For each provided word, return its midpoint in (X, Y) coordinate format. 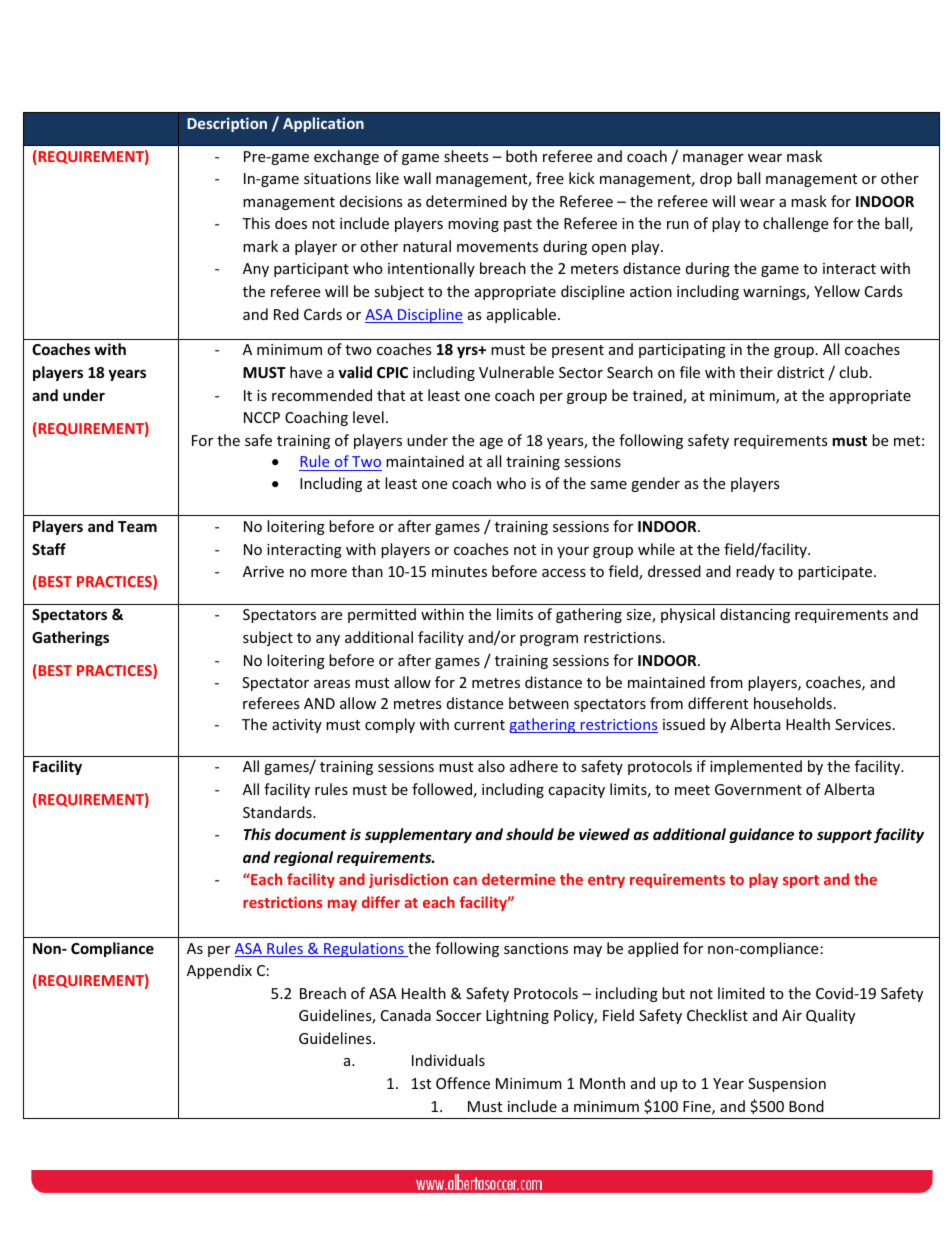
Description (227, 124)
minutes (459, 571)
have (306, 372)
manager (713, 159)
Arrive (263, 571)
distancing (755, 615)
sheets (466, 156)
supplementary (418, 835)
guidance (761, 835)
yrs (468, 352)
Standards (278, 812)
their (756, 372)
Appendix (219, 971)
